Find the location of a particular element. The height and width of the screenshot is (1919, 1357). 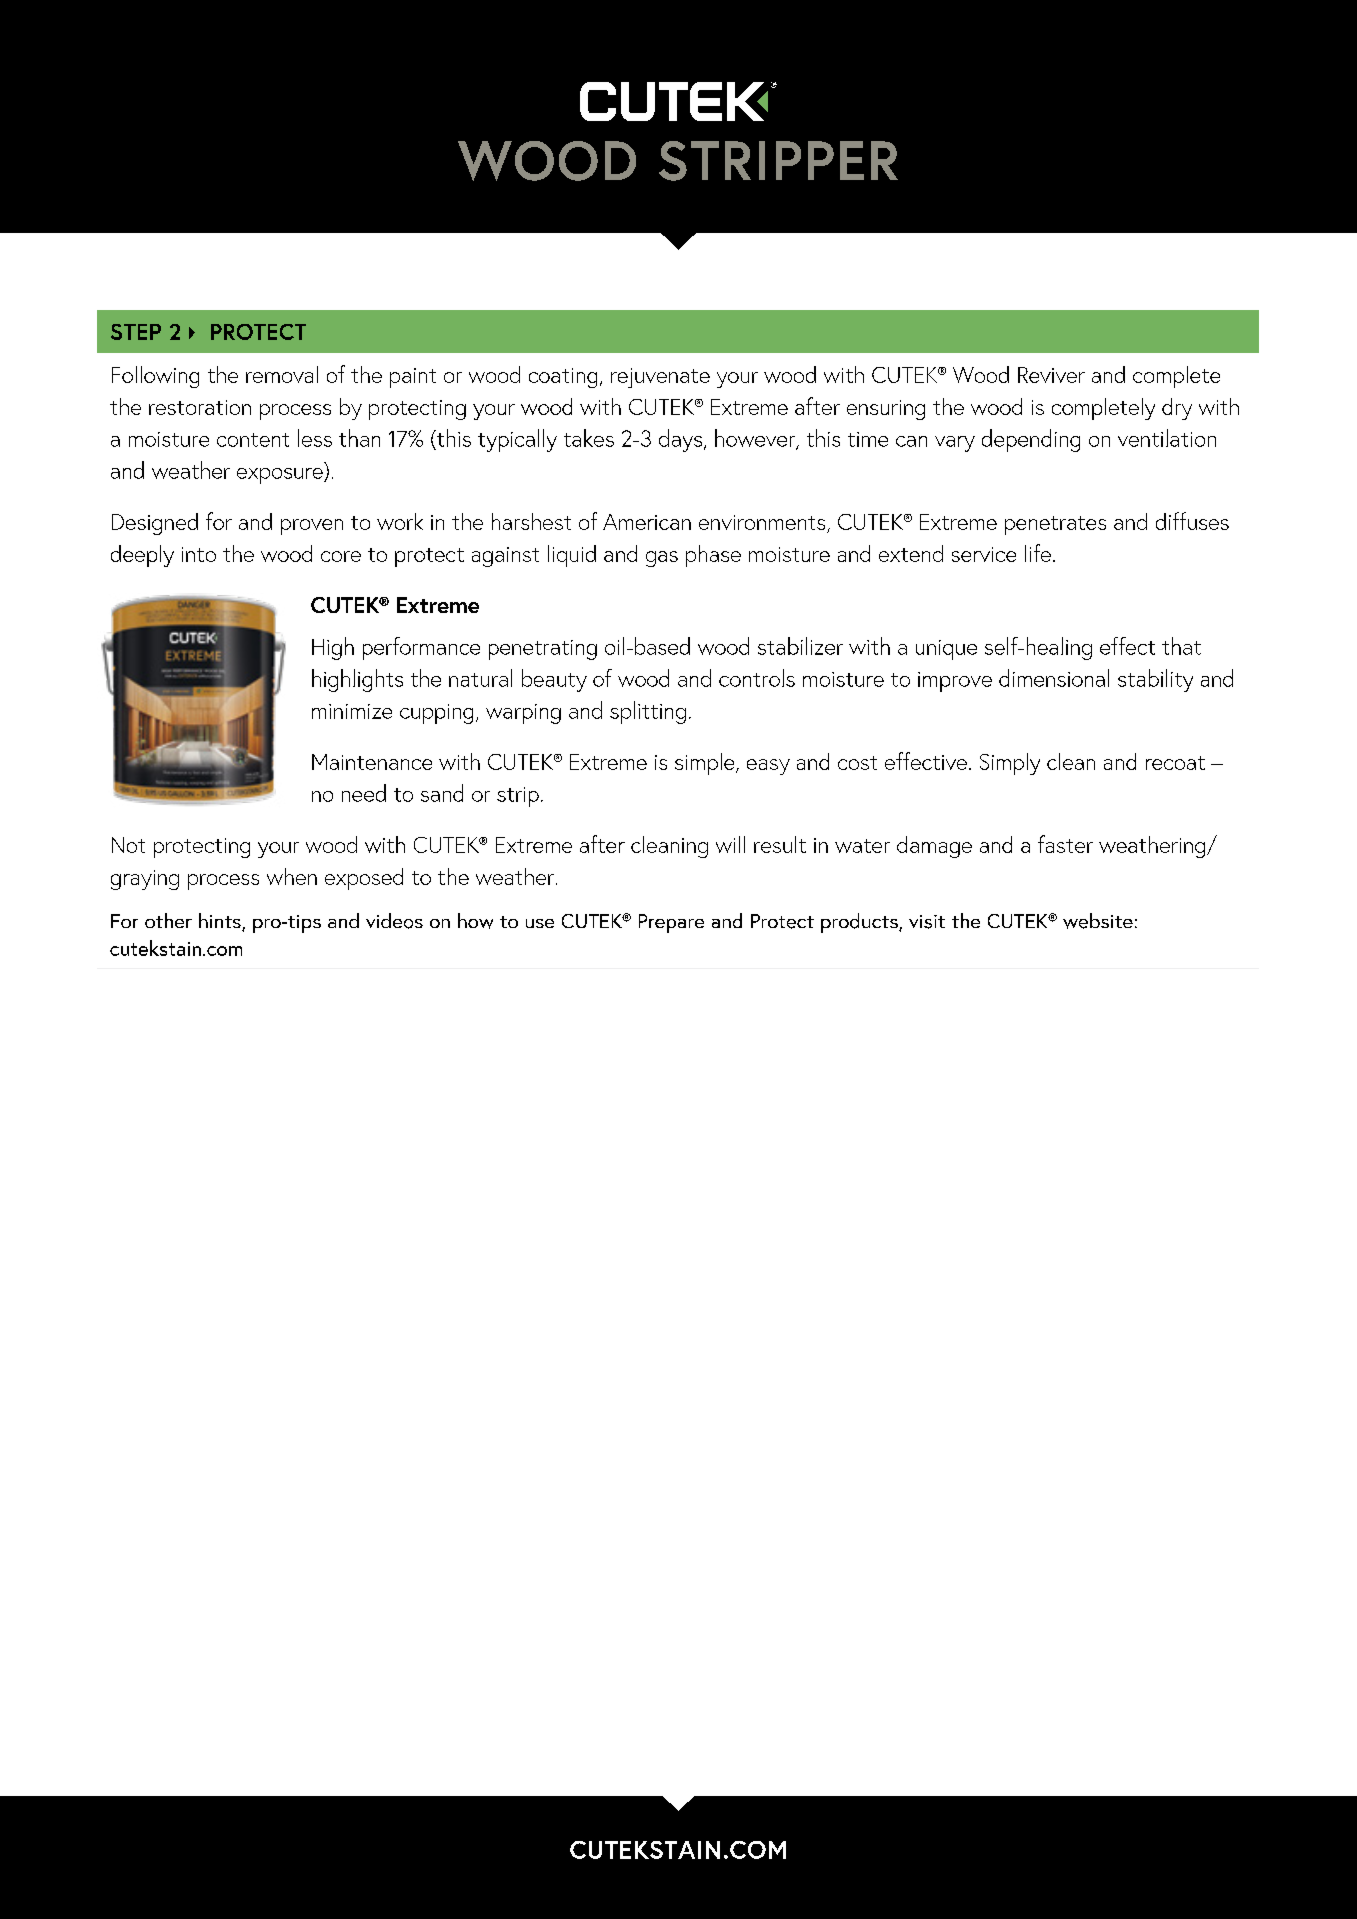

Reviver is located at coordinates (1051, 375).
